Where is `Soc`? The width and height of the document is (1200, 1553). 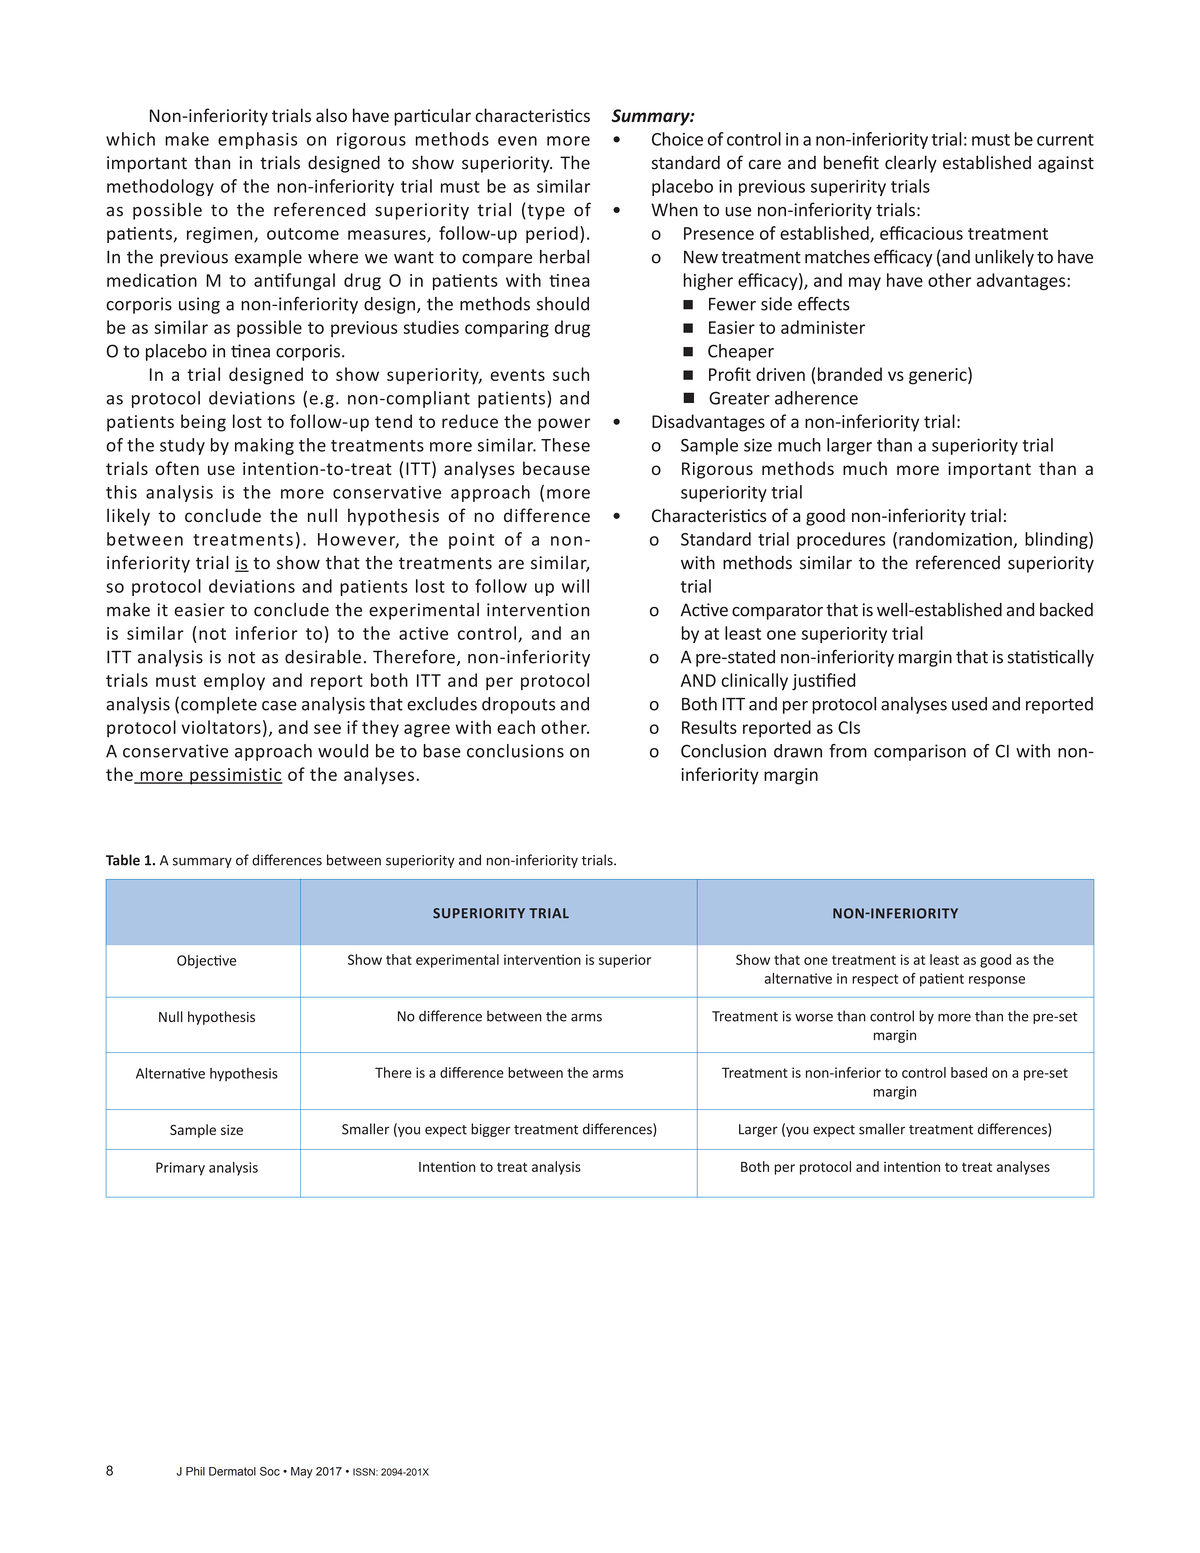
Soc is located at coordinates (270, 1471).
